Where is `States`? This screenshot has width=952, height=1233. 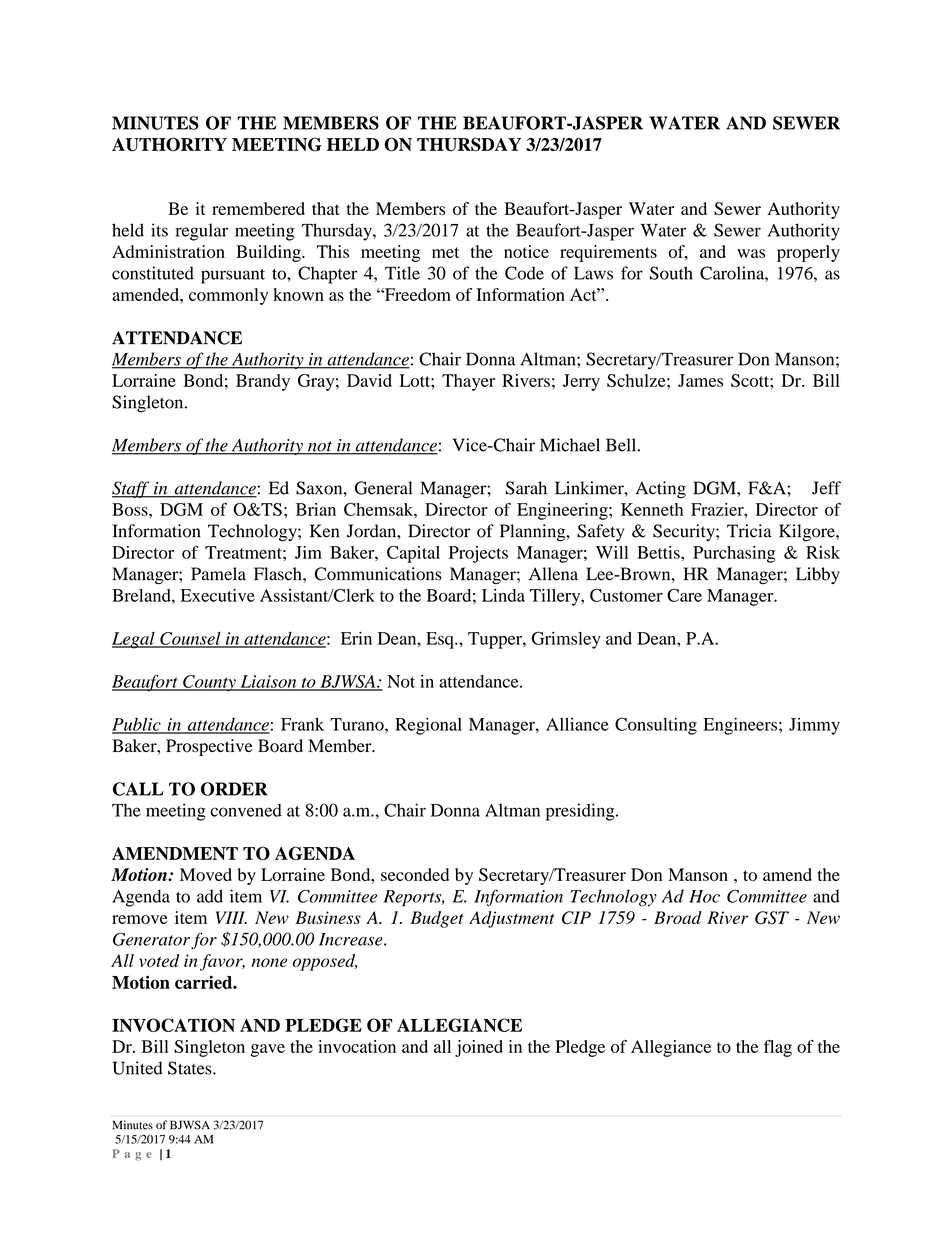 States is located at coordinates (191, 1068).
